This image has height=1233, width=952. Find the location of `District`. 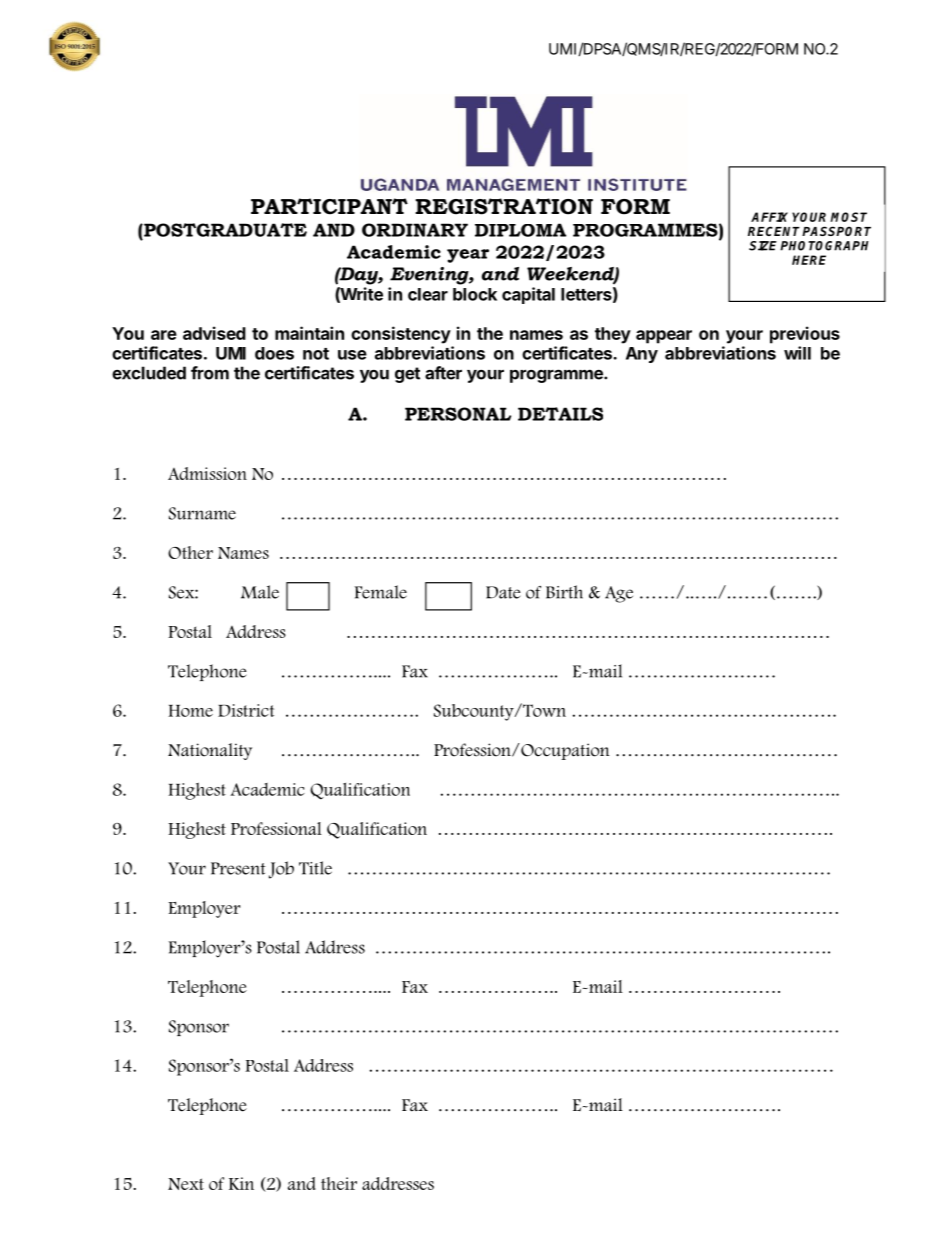

District is located at coordinates (246, 710).
